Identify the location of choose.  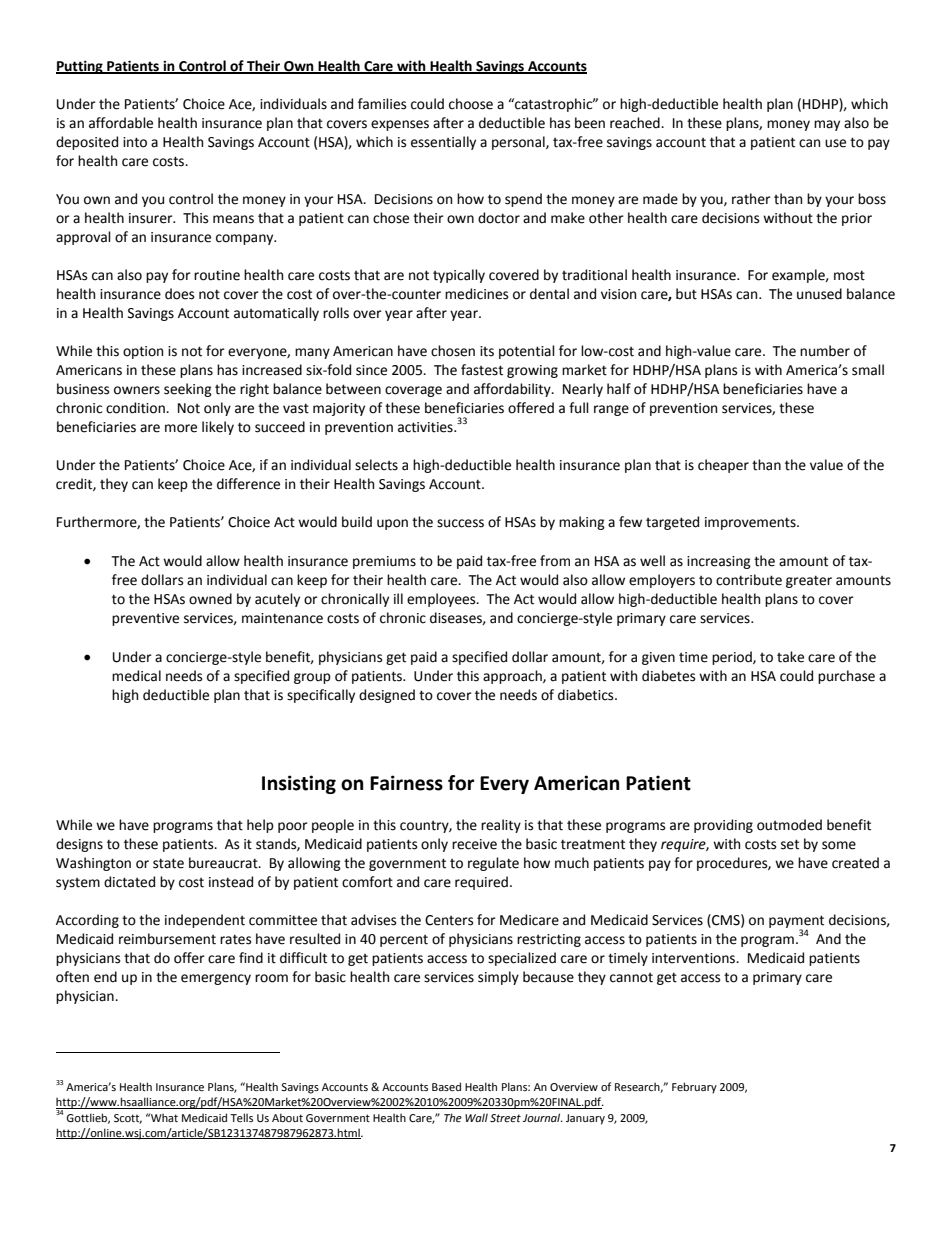
(471, 104).
